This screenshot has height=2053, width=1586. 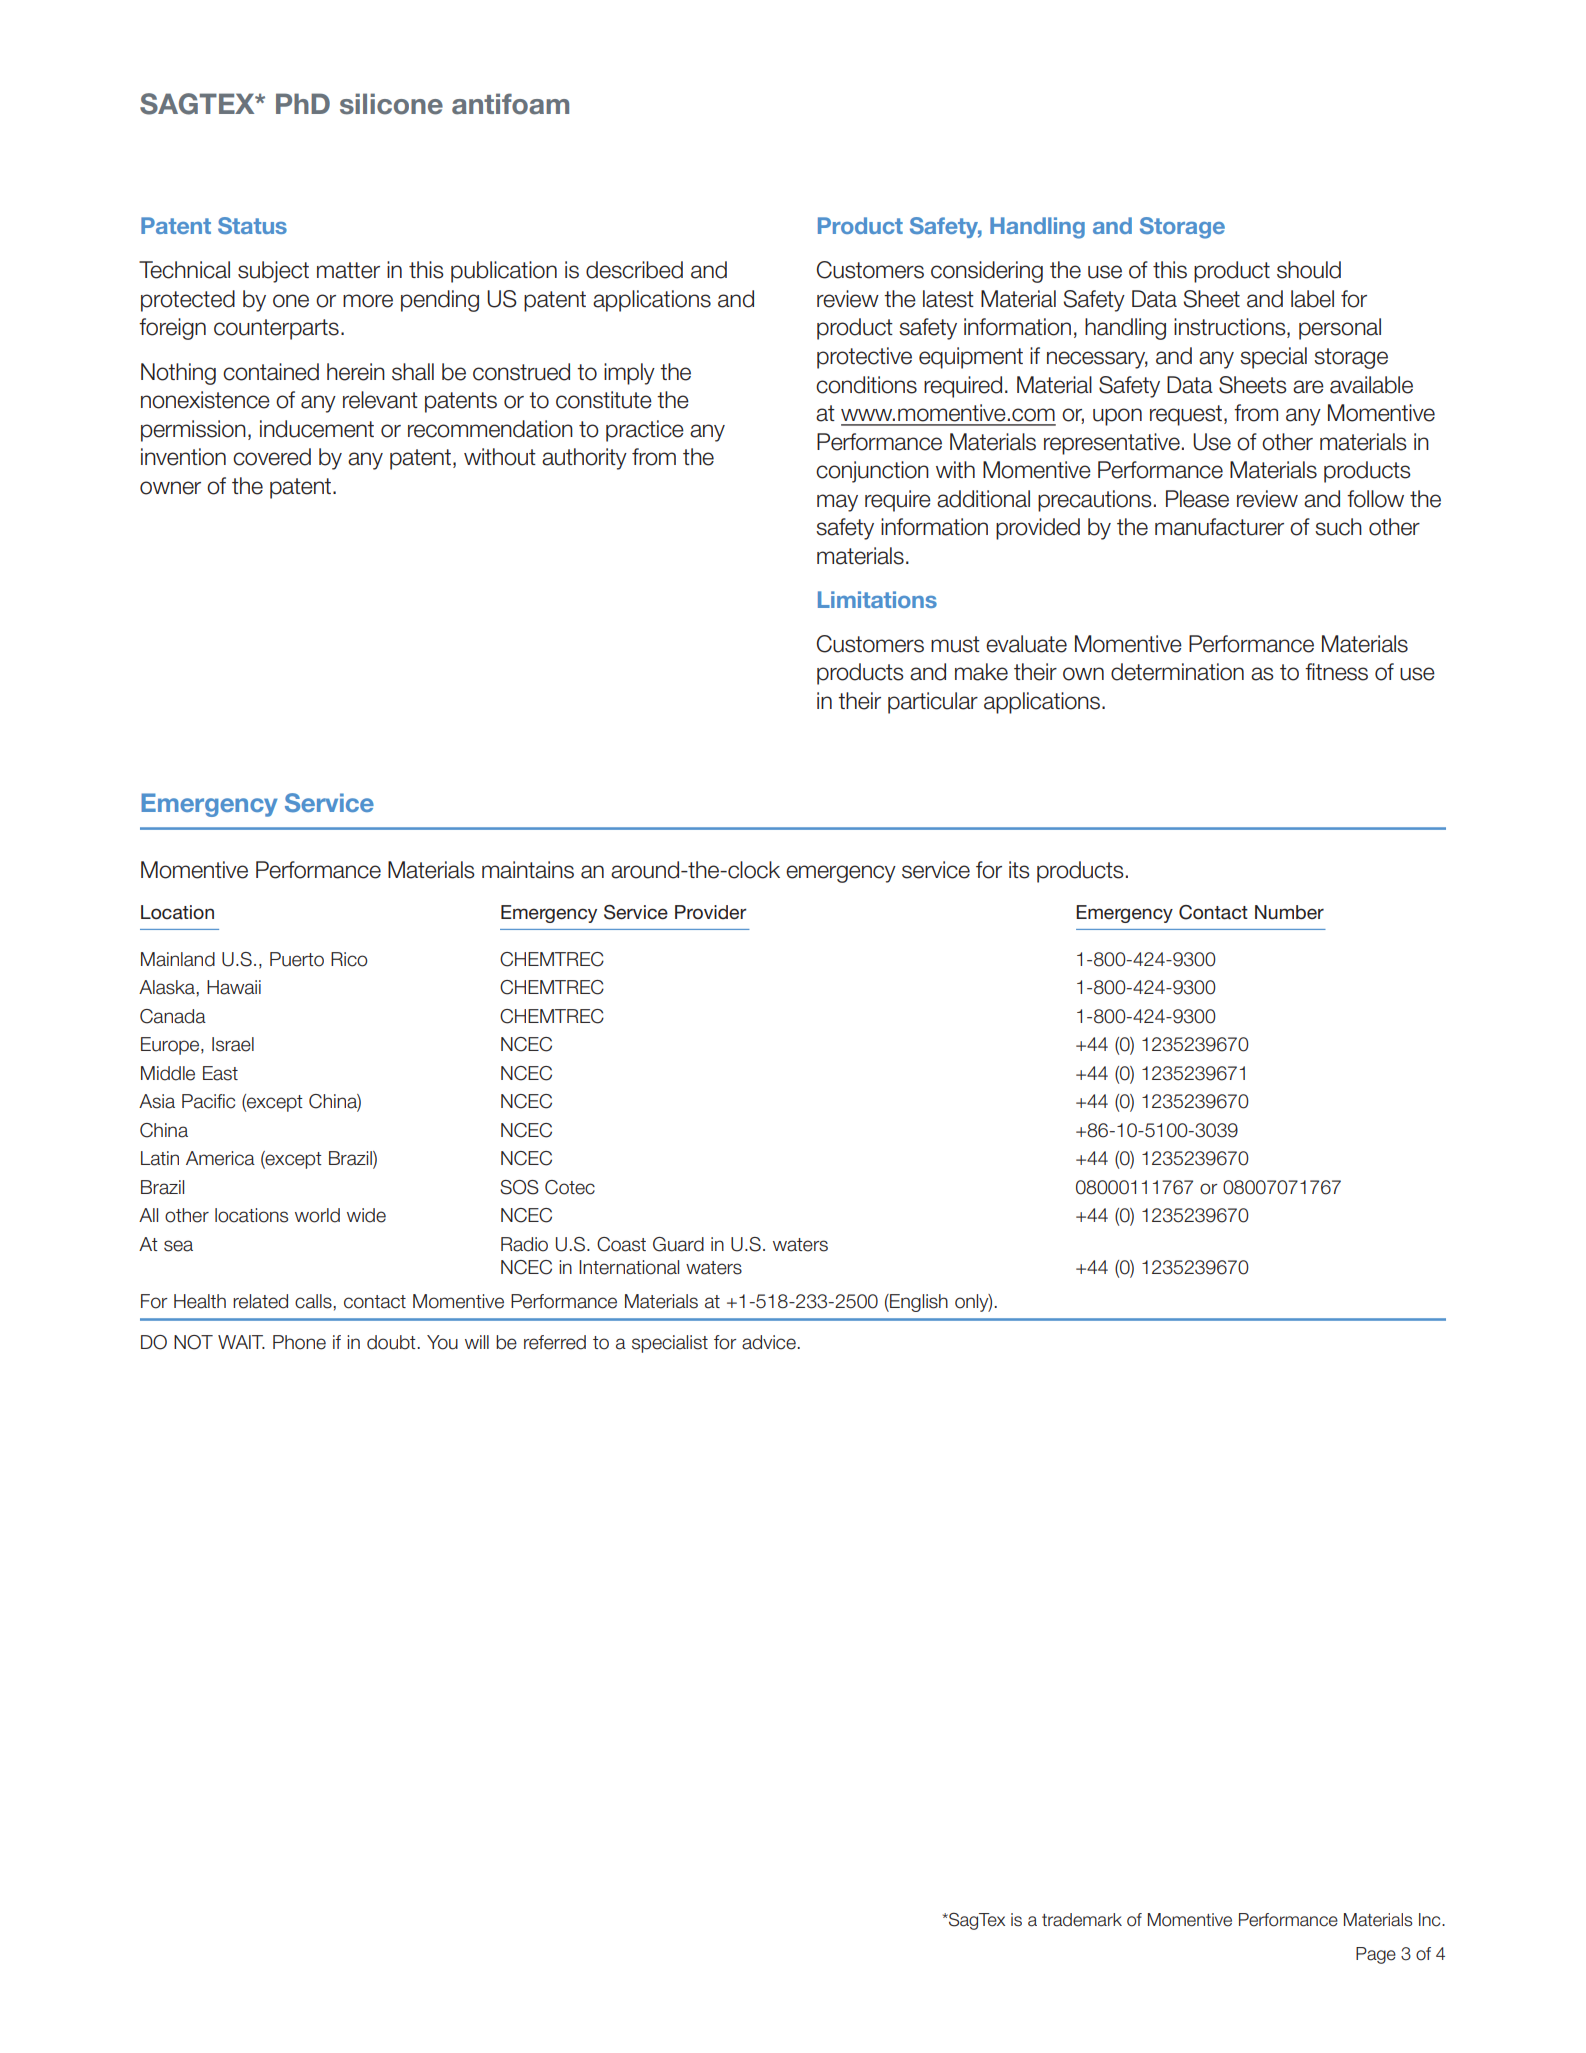 I want to click on Status, so click(x=252, y=225).
